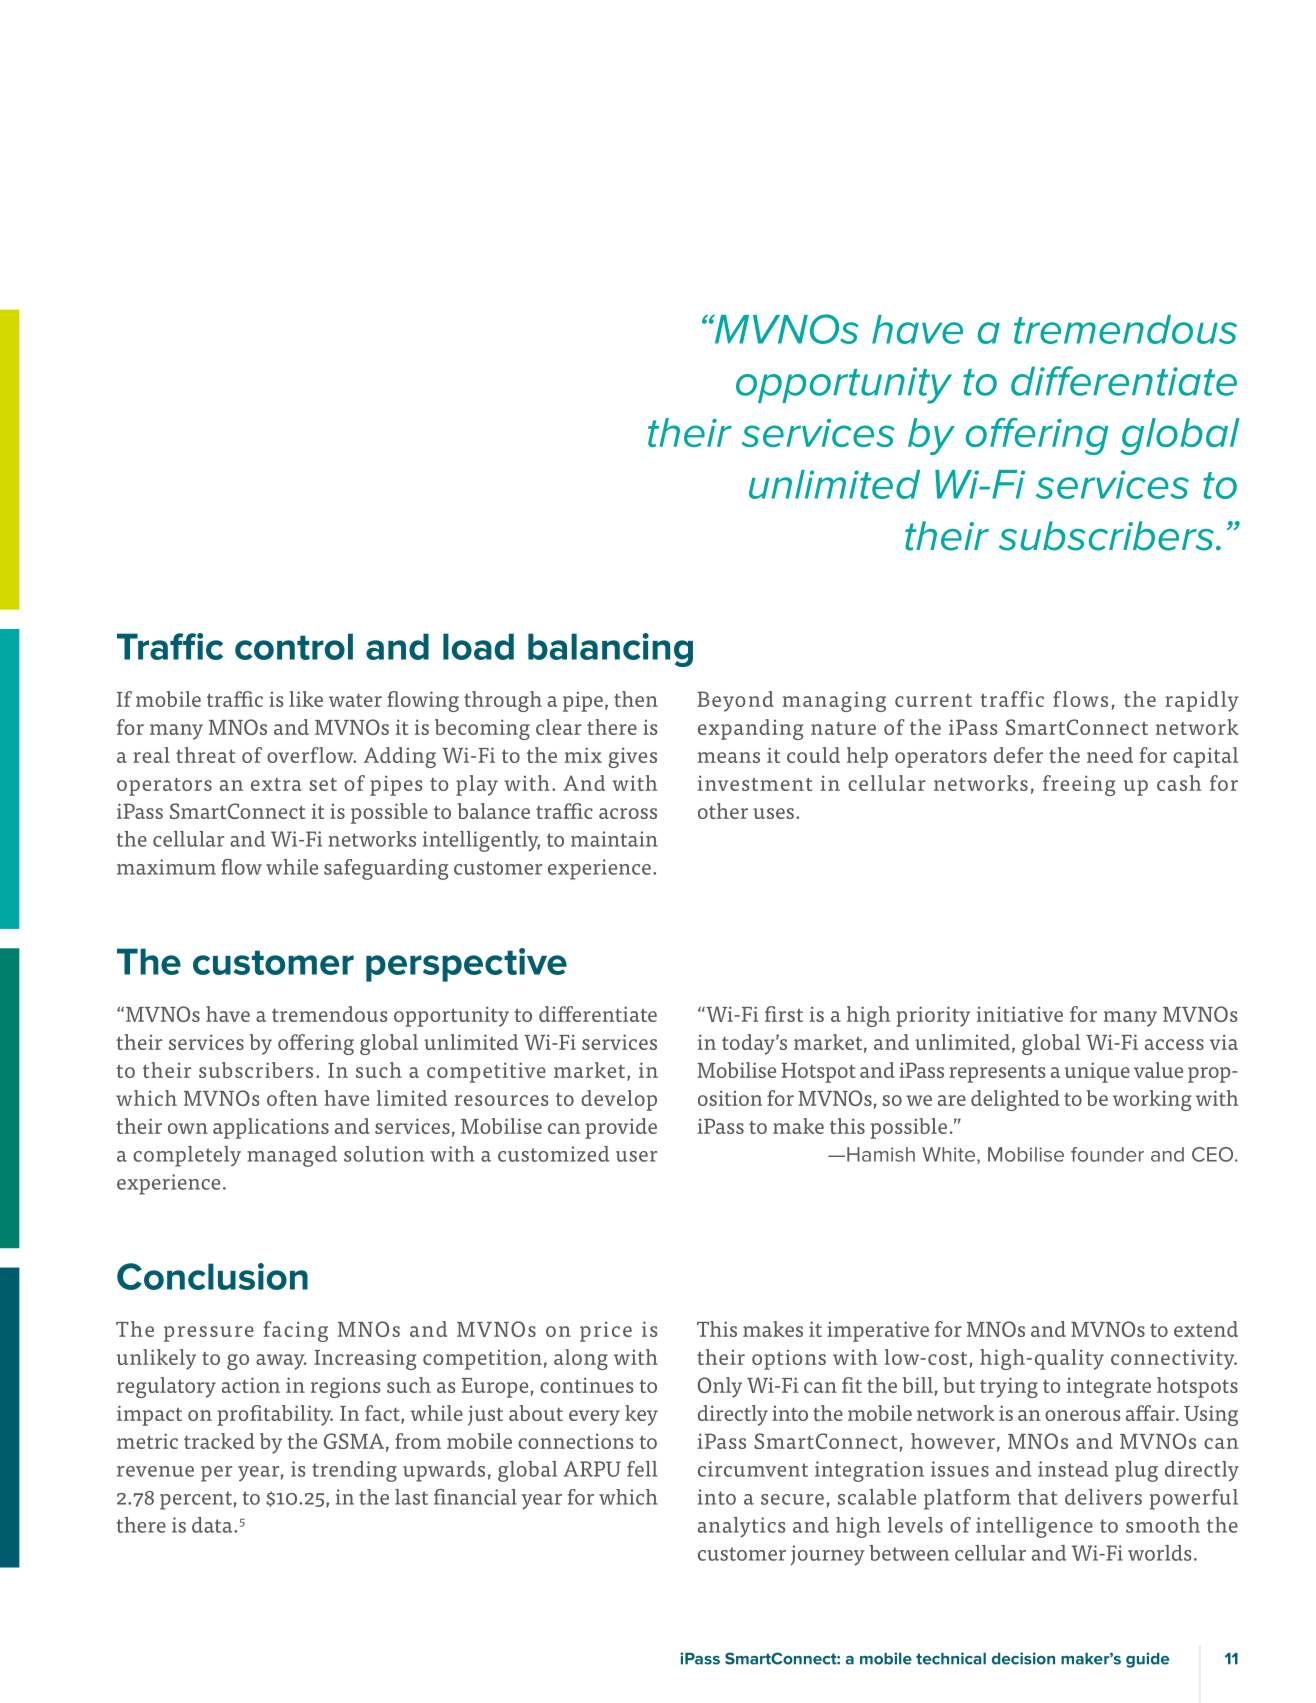  What do you see at coordinates (1107, 1154) in the image?
I see `founder` at bounding box center [1107, 1154].
